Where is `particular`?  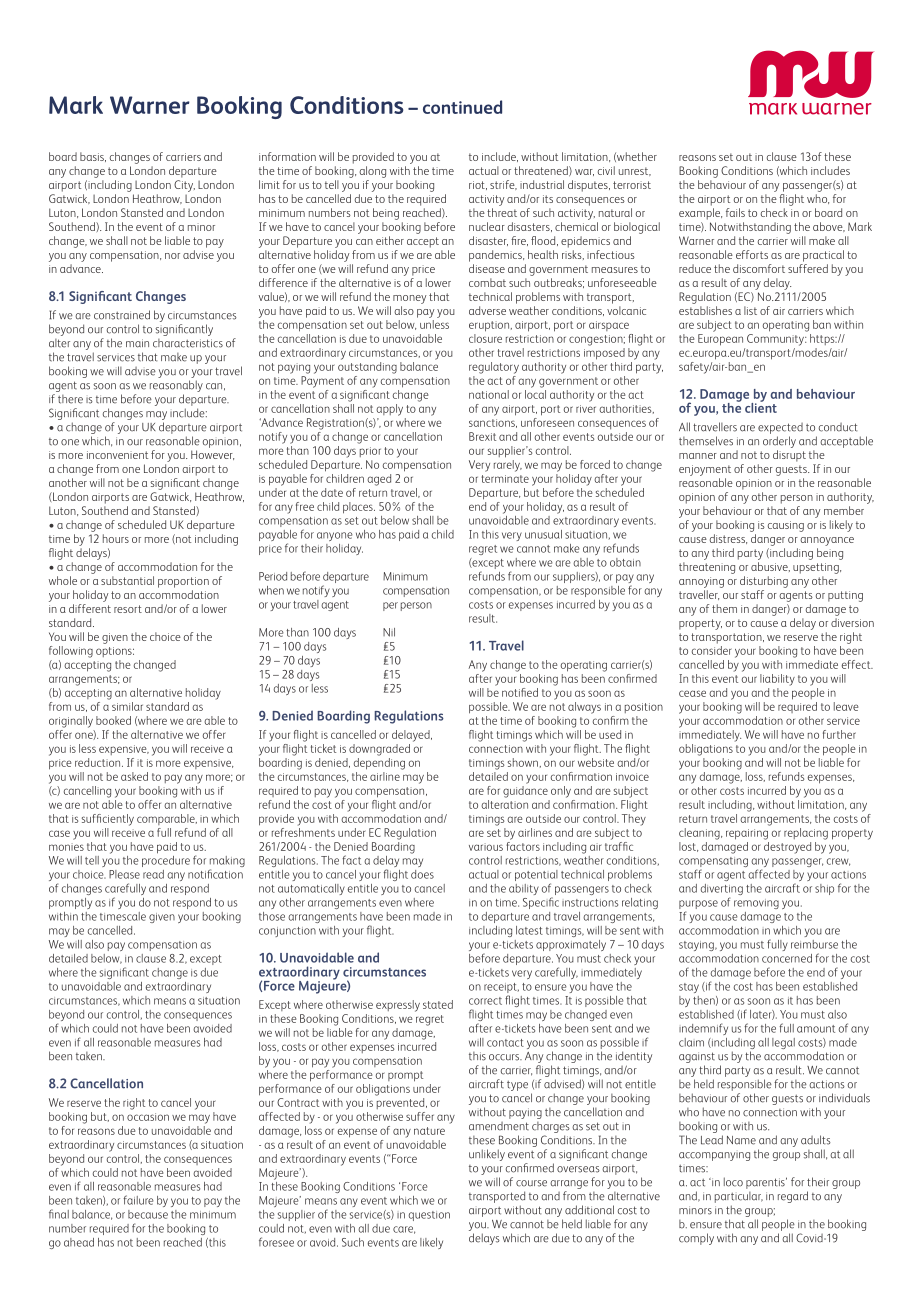
particular is located at coordinates (739, 1197).
